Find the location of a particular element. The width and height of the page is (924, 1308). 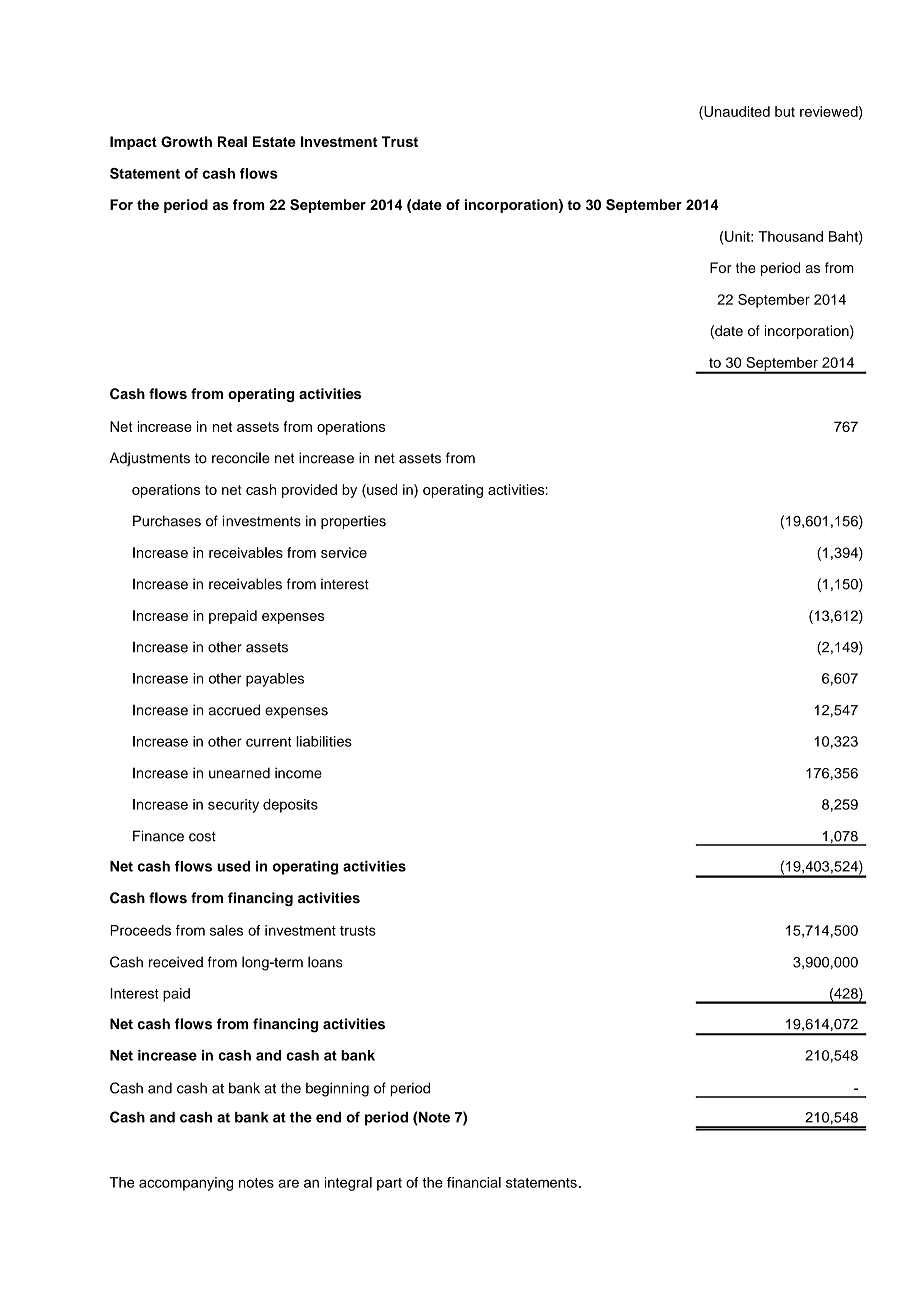

part is located at coordinates (389, 1184).
